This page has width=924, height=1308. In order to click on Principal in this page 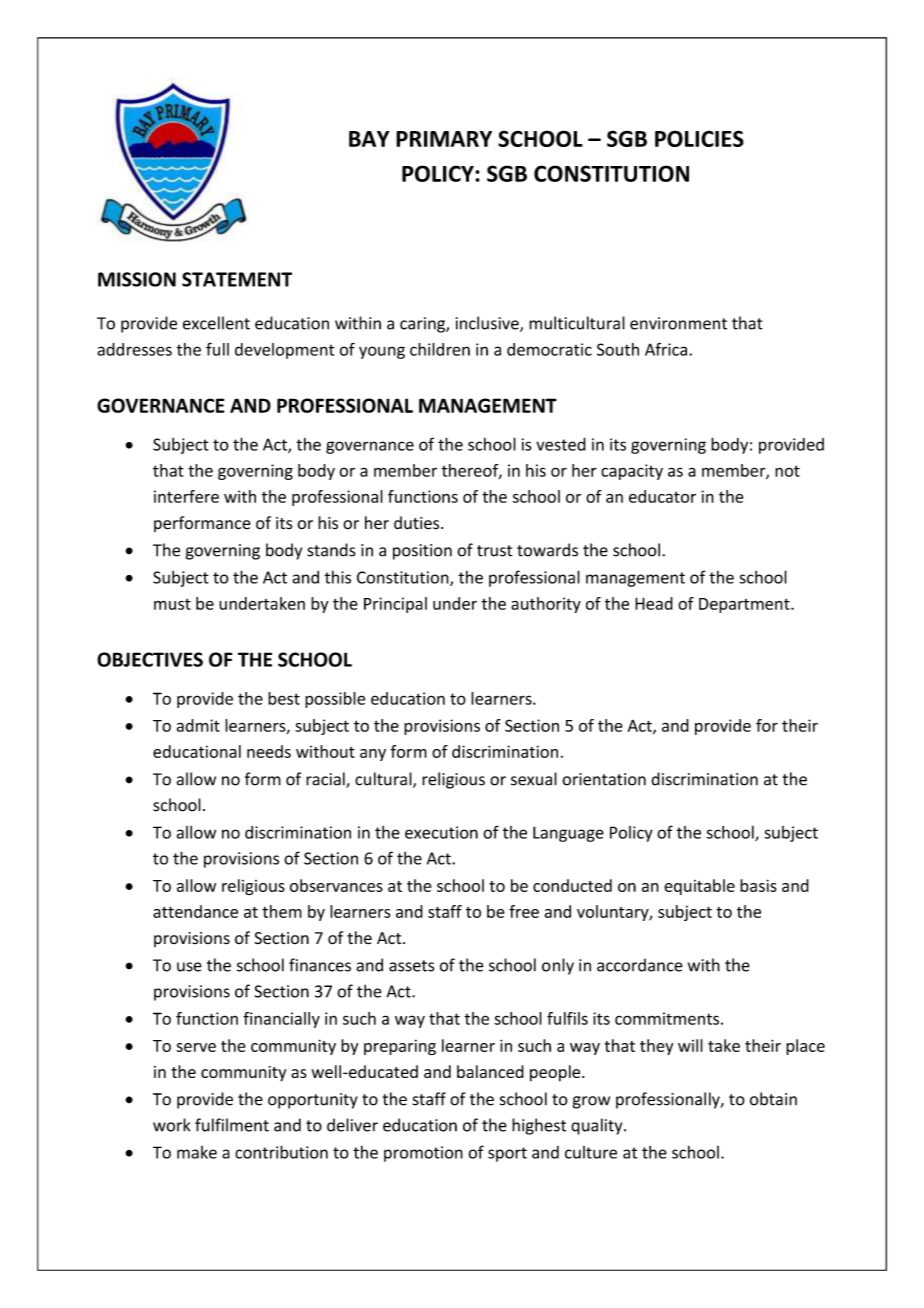, I will do `click(395, 605)`.
